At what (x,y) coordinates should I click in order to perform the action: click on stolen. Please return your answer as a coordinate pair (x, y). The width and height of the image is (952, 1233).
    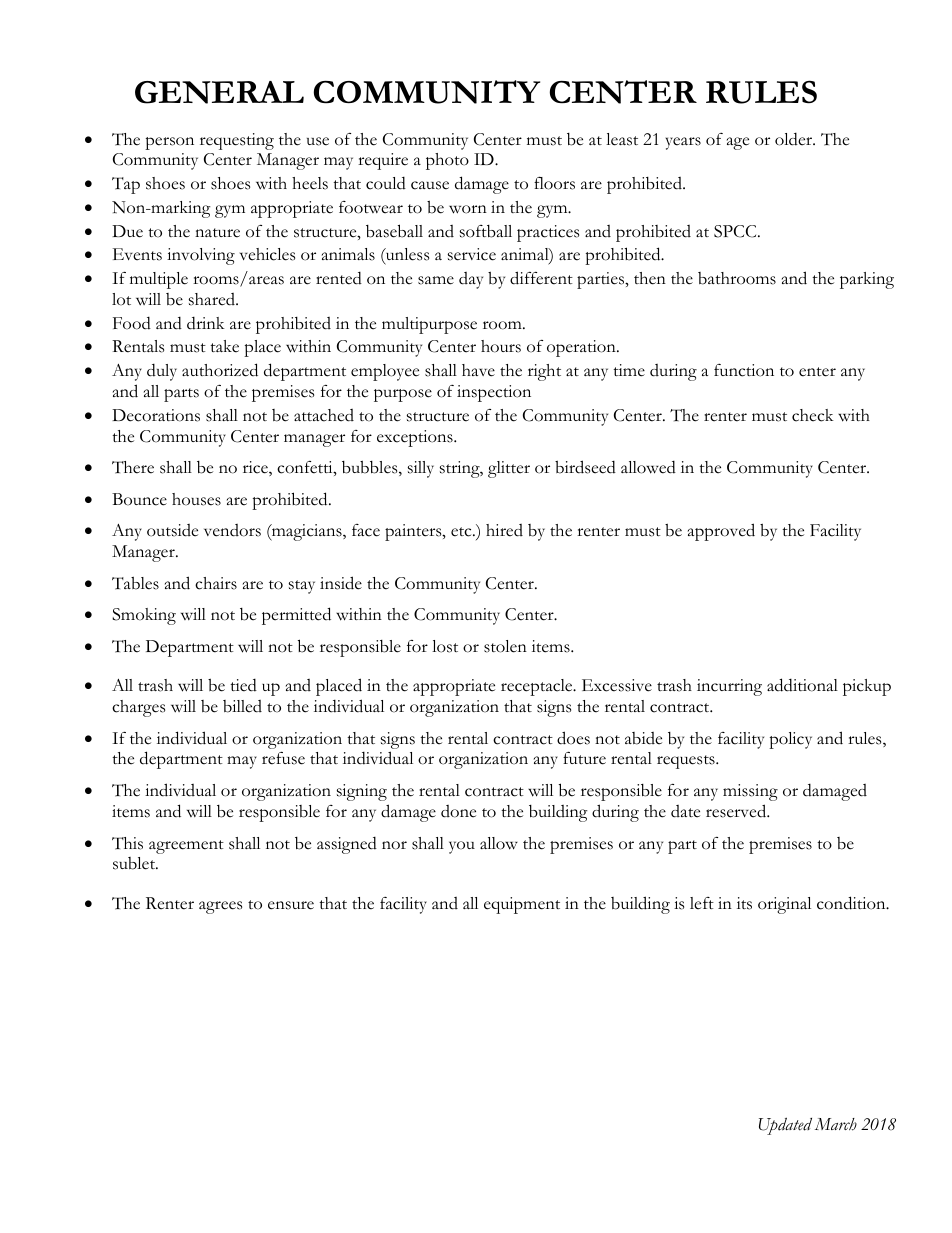
    Looking at the image, I should click on (505, 646).
